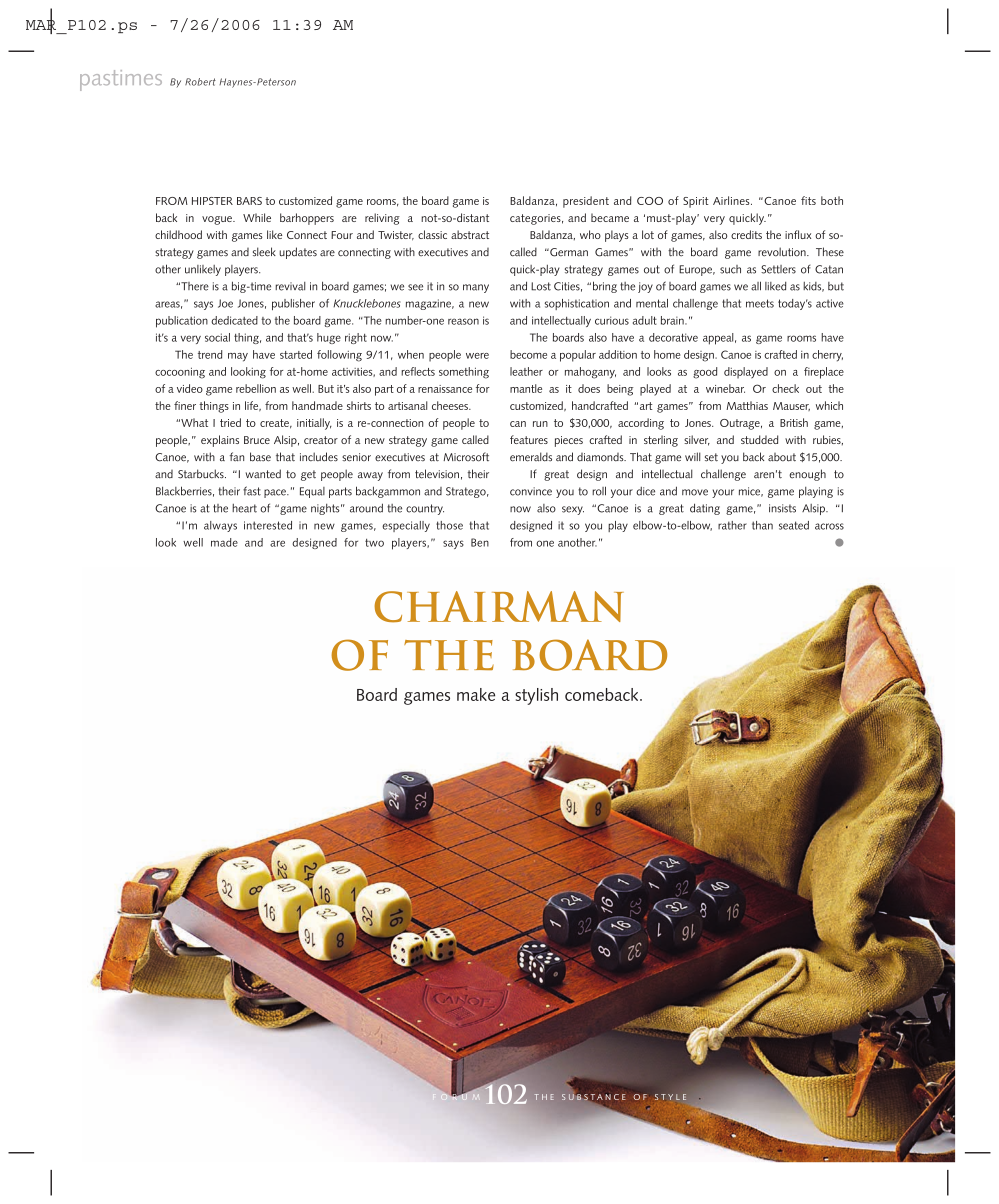 Image resolution: width=999 pixels, height=1204 pixels. What do you see at coordinates (463, 321) in the document?
I see `reason` at bounding box center [463, 321].
